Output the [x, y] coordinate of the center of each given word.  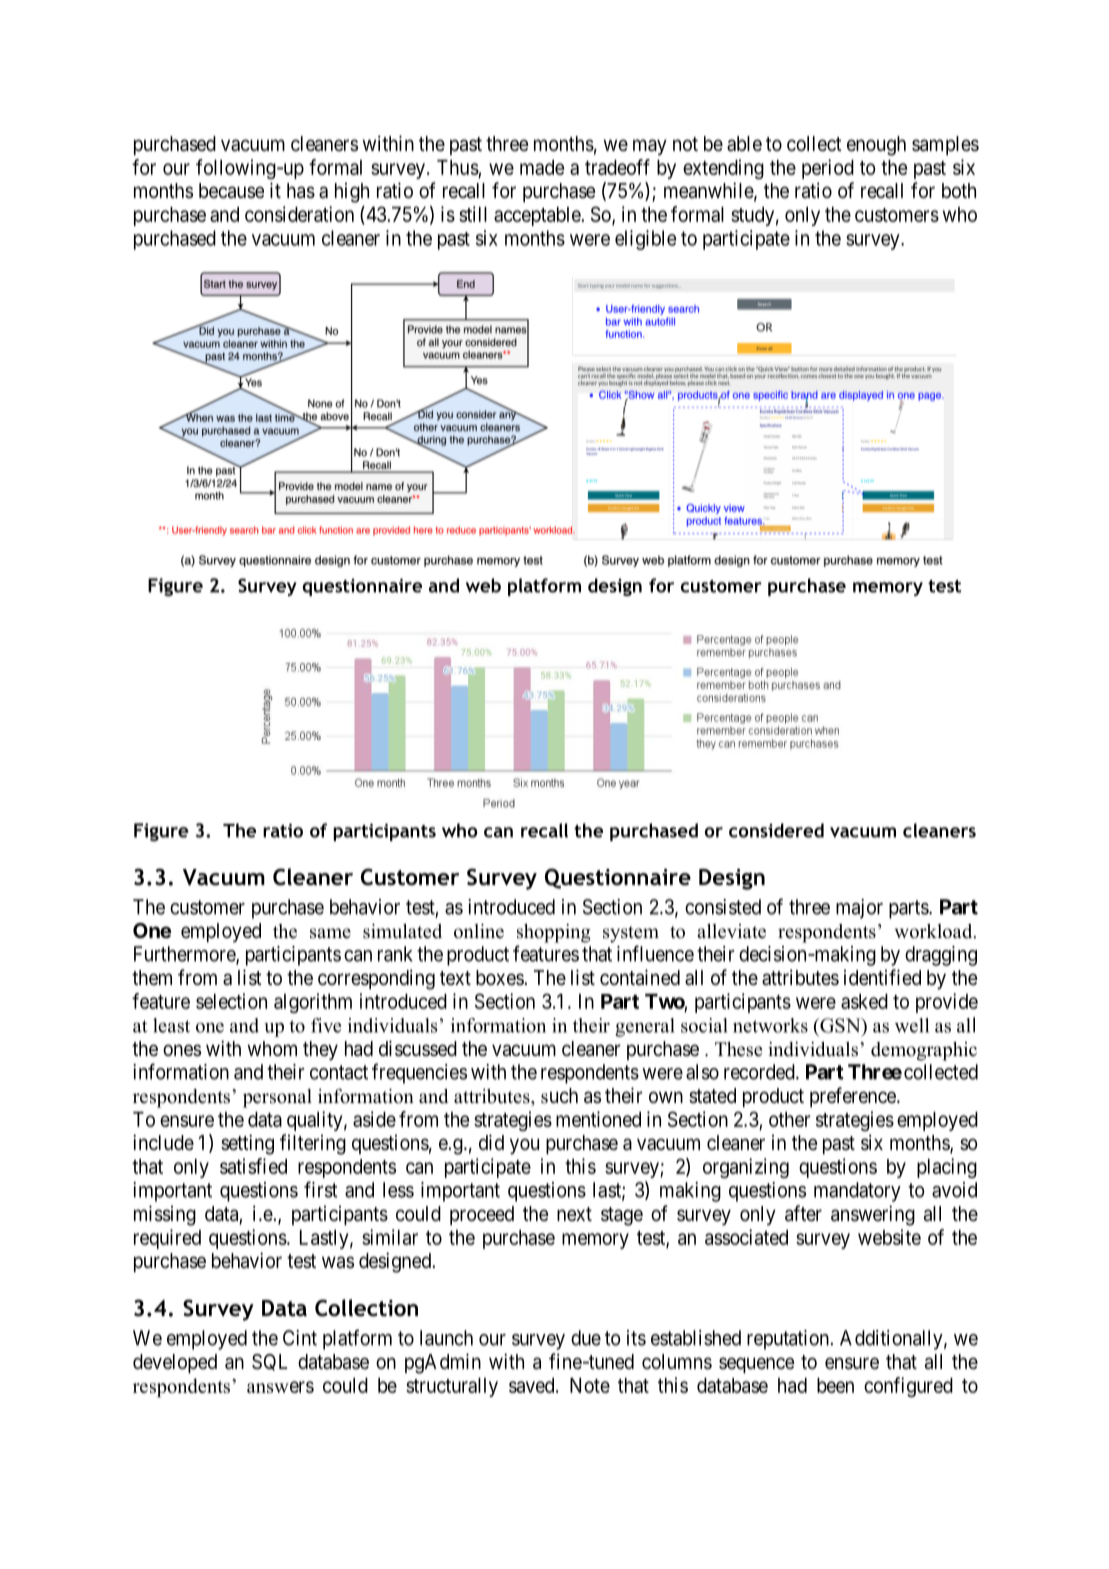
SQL [269, 1362]
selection [231, 1001]
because [231, 191]
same [330, 933]
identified [882, 977]
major [859, 909]
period [828, 169]
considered [776, 830]
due [586, 1338]
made [542, 167]
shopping [554, 933]
